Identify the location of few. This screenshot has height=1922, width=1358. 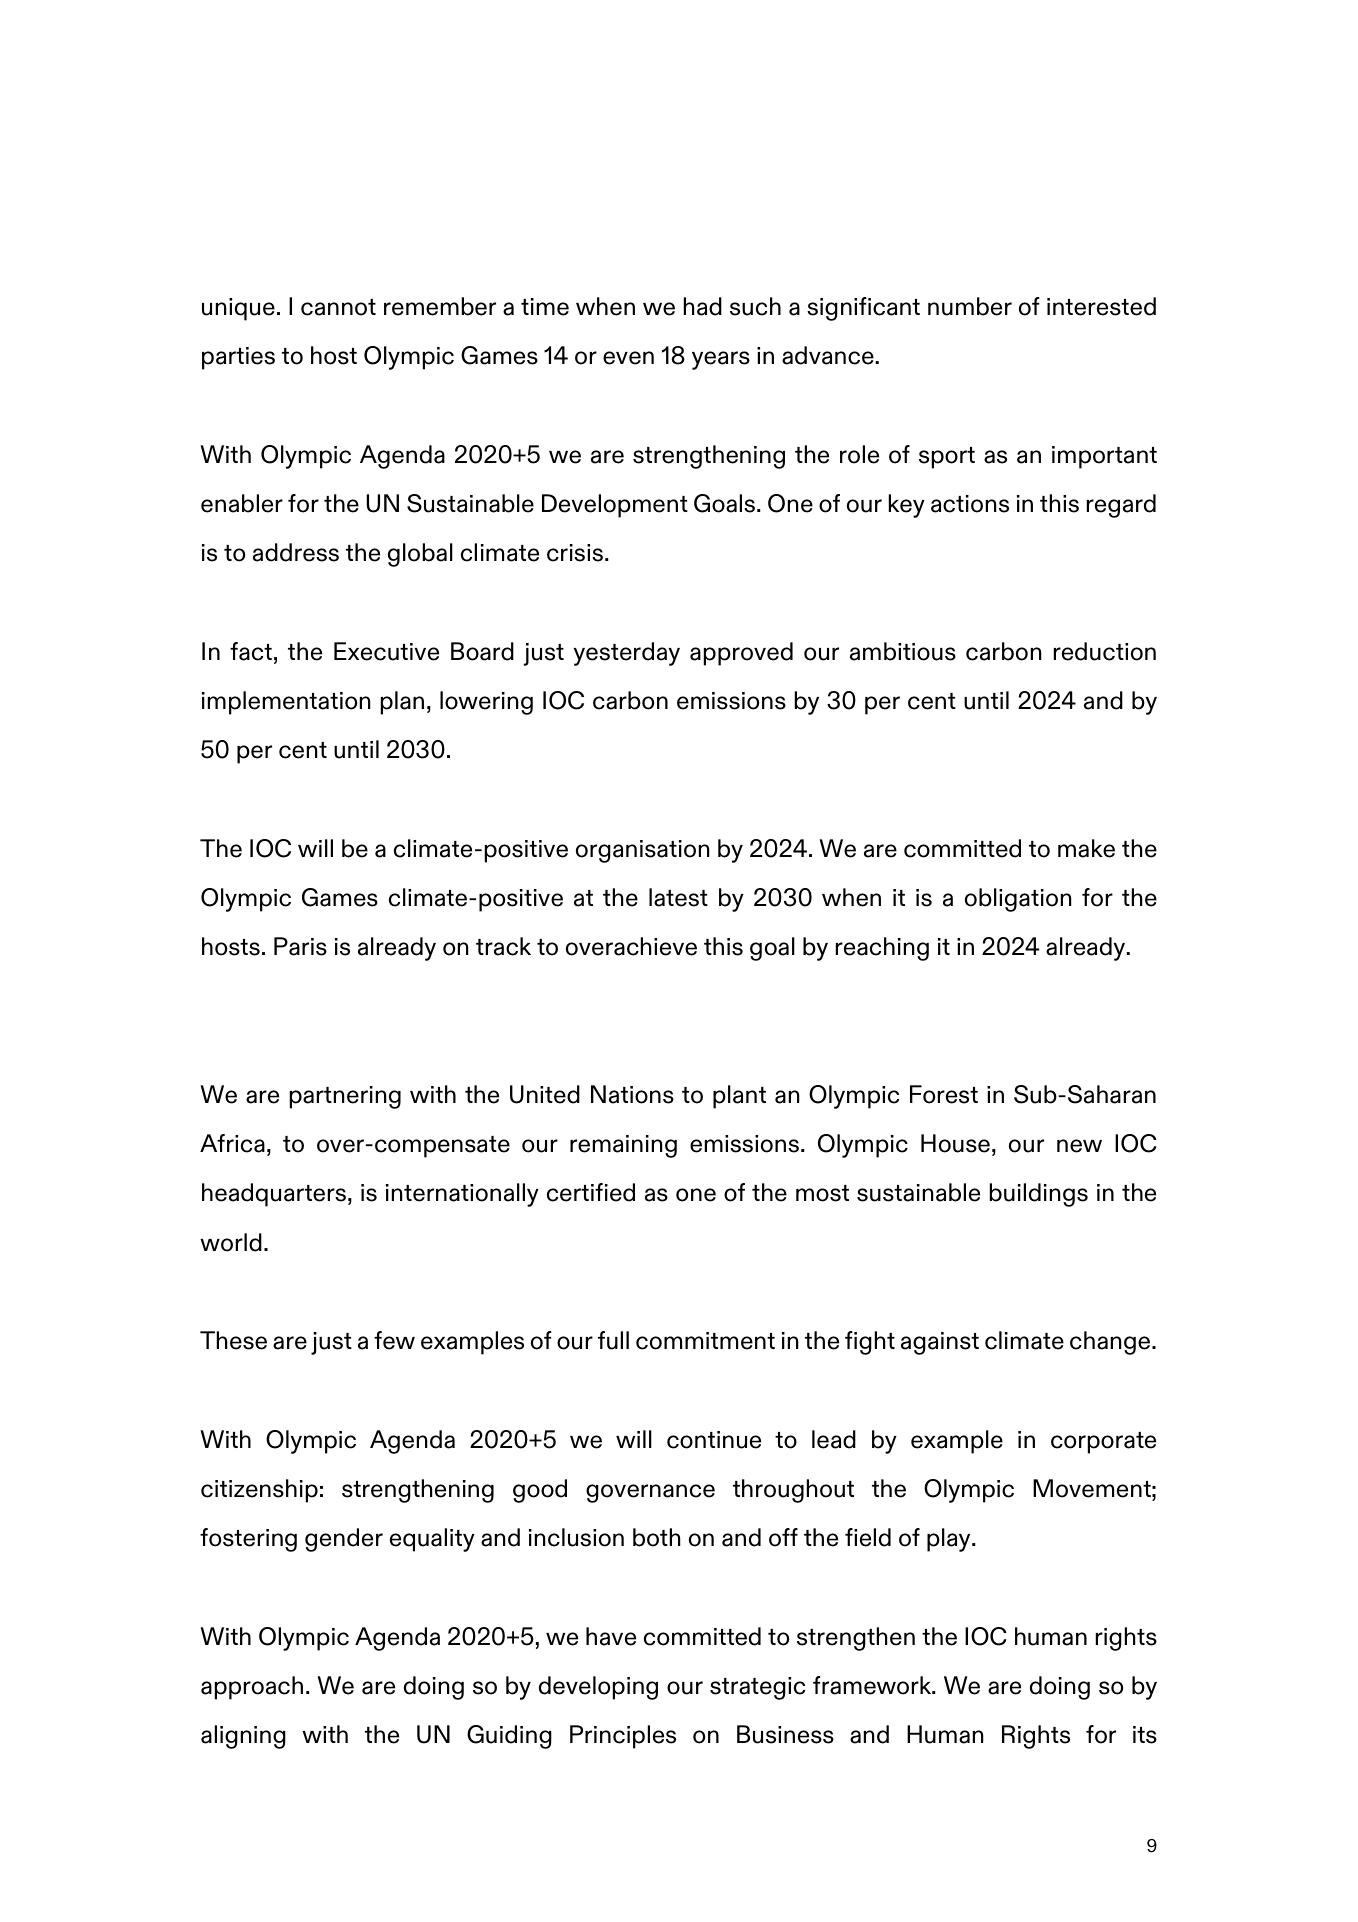
(394, 1340).
